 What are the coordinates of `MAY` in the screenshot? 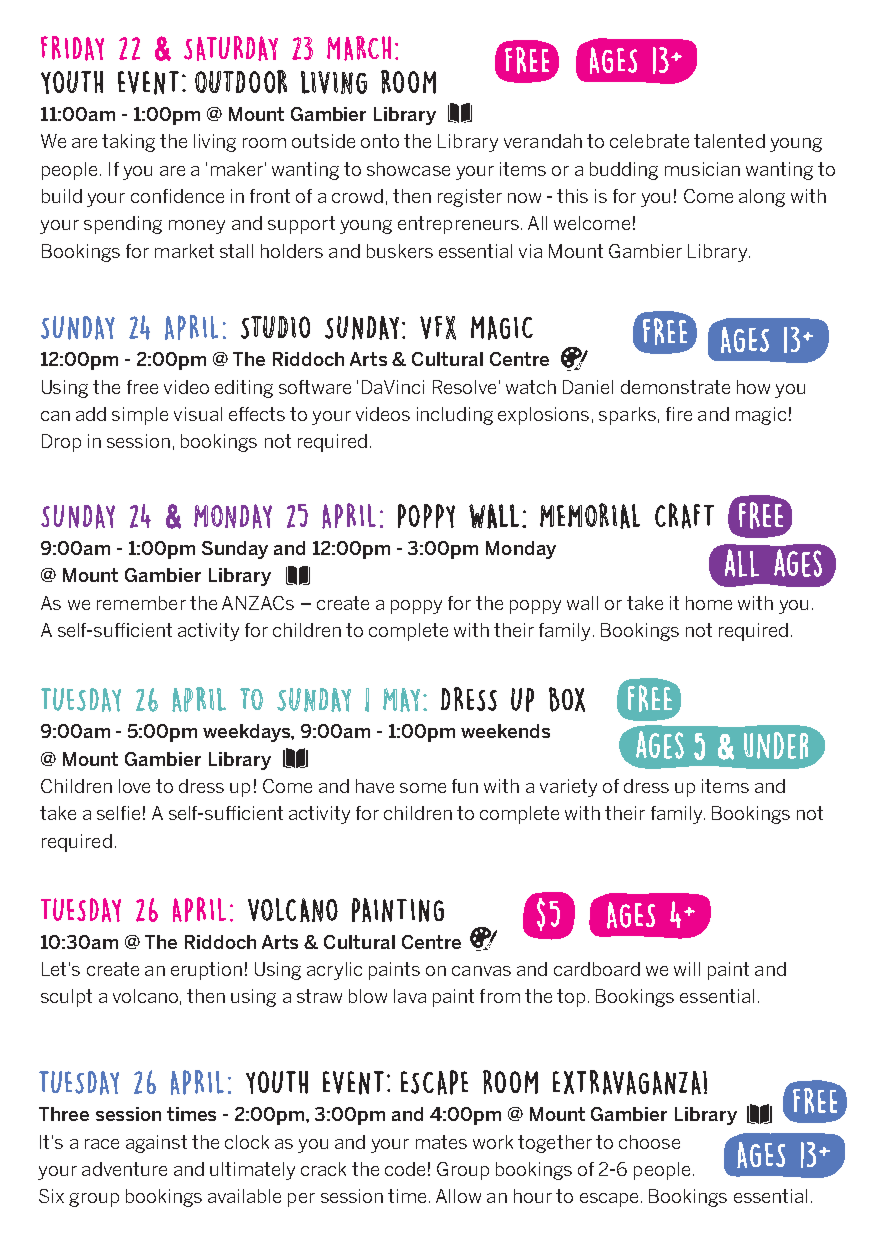 It's located at (401, 700).
